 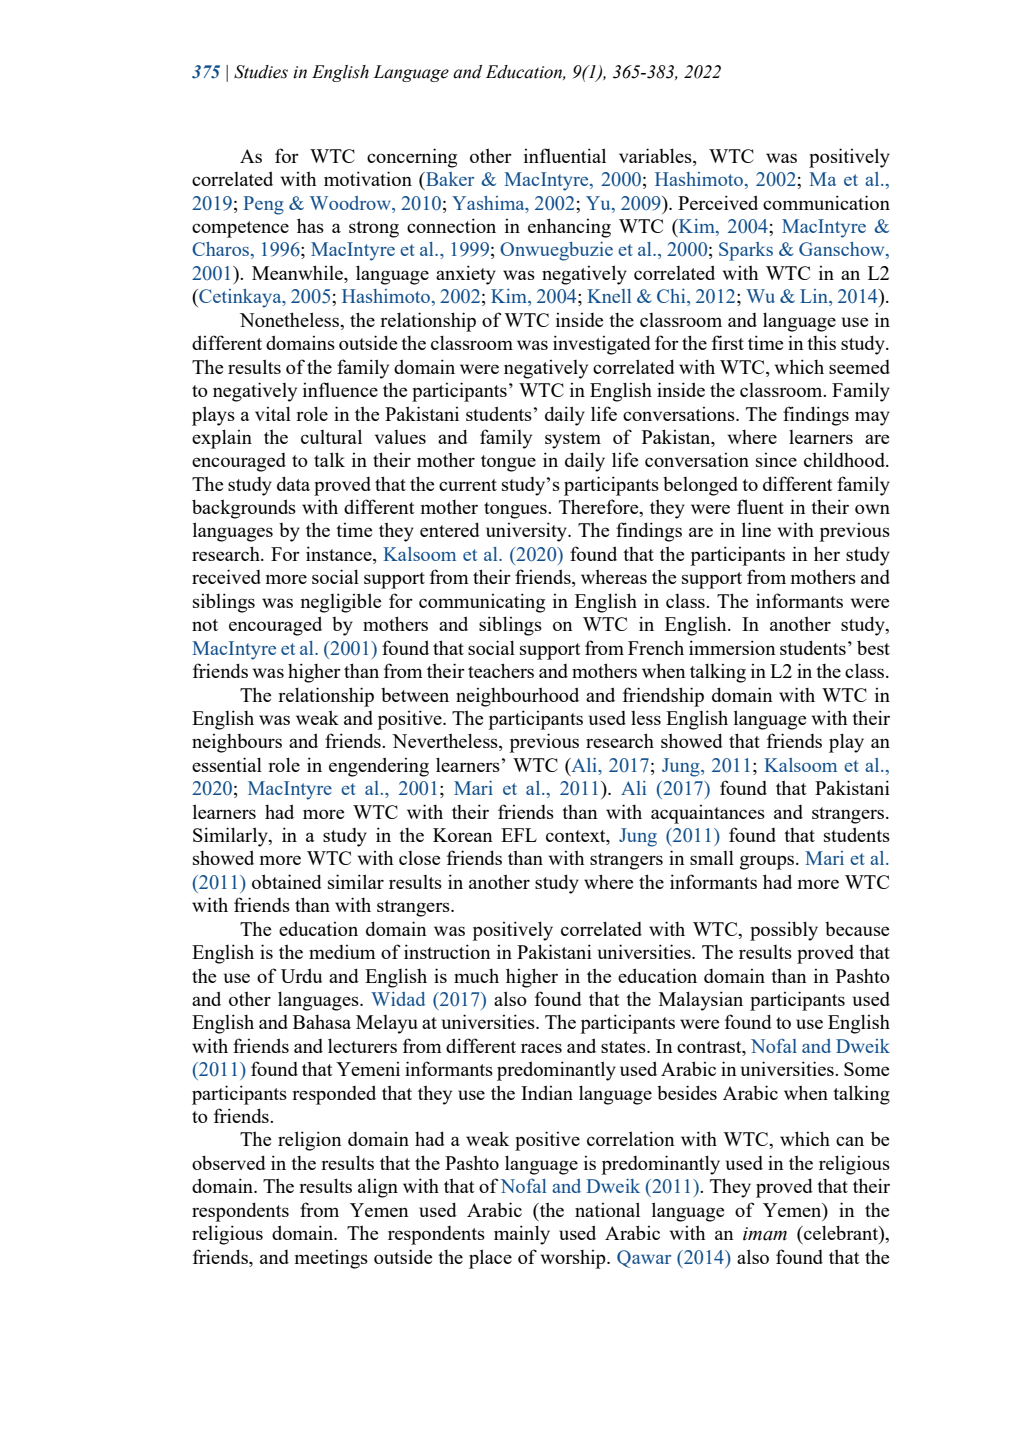 I want to click on communication, so click(x=826, y=202).
